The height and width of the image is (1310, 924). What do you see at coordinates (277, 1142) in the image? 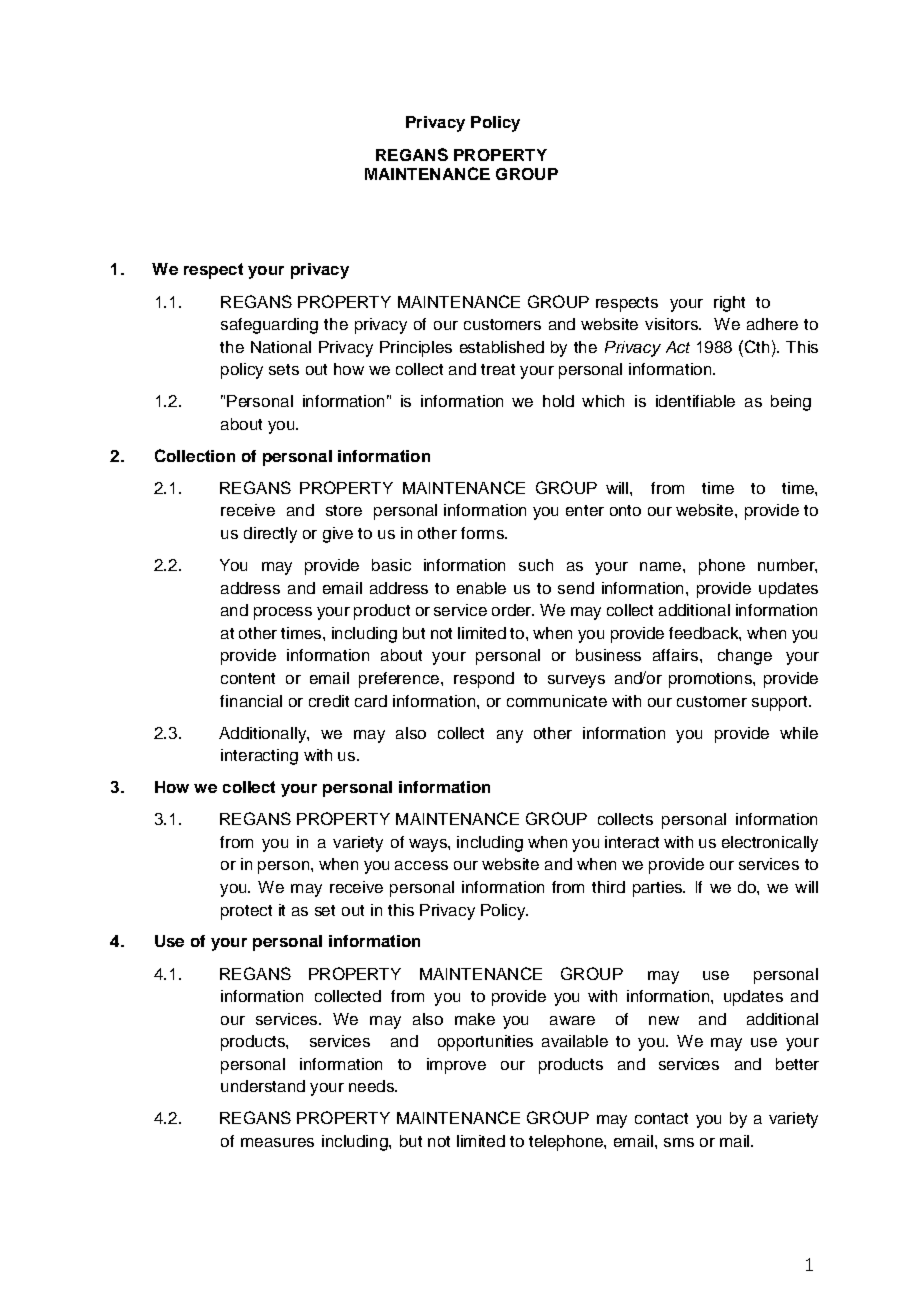
I see `measures` at bounding box center [277, 1142].
